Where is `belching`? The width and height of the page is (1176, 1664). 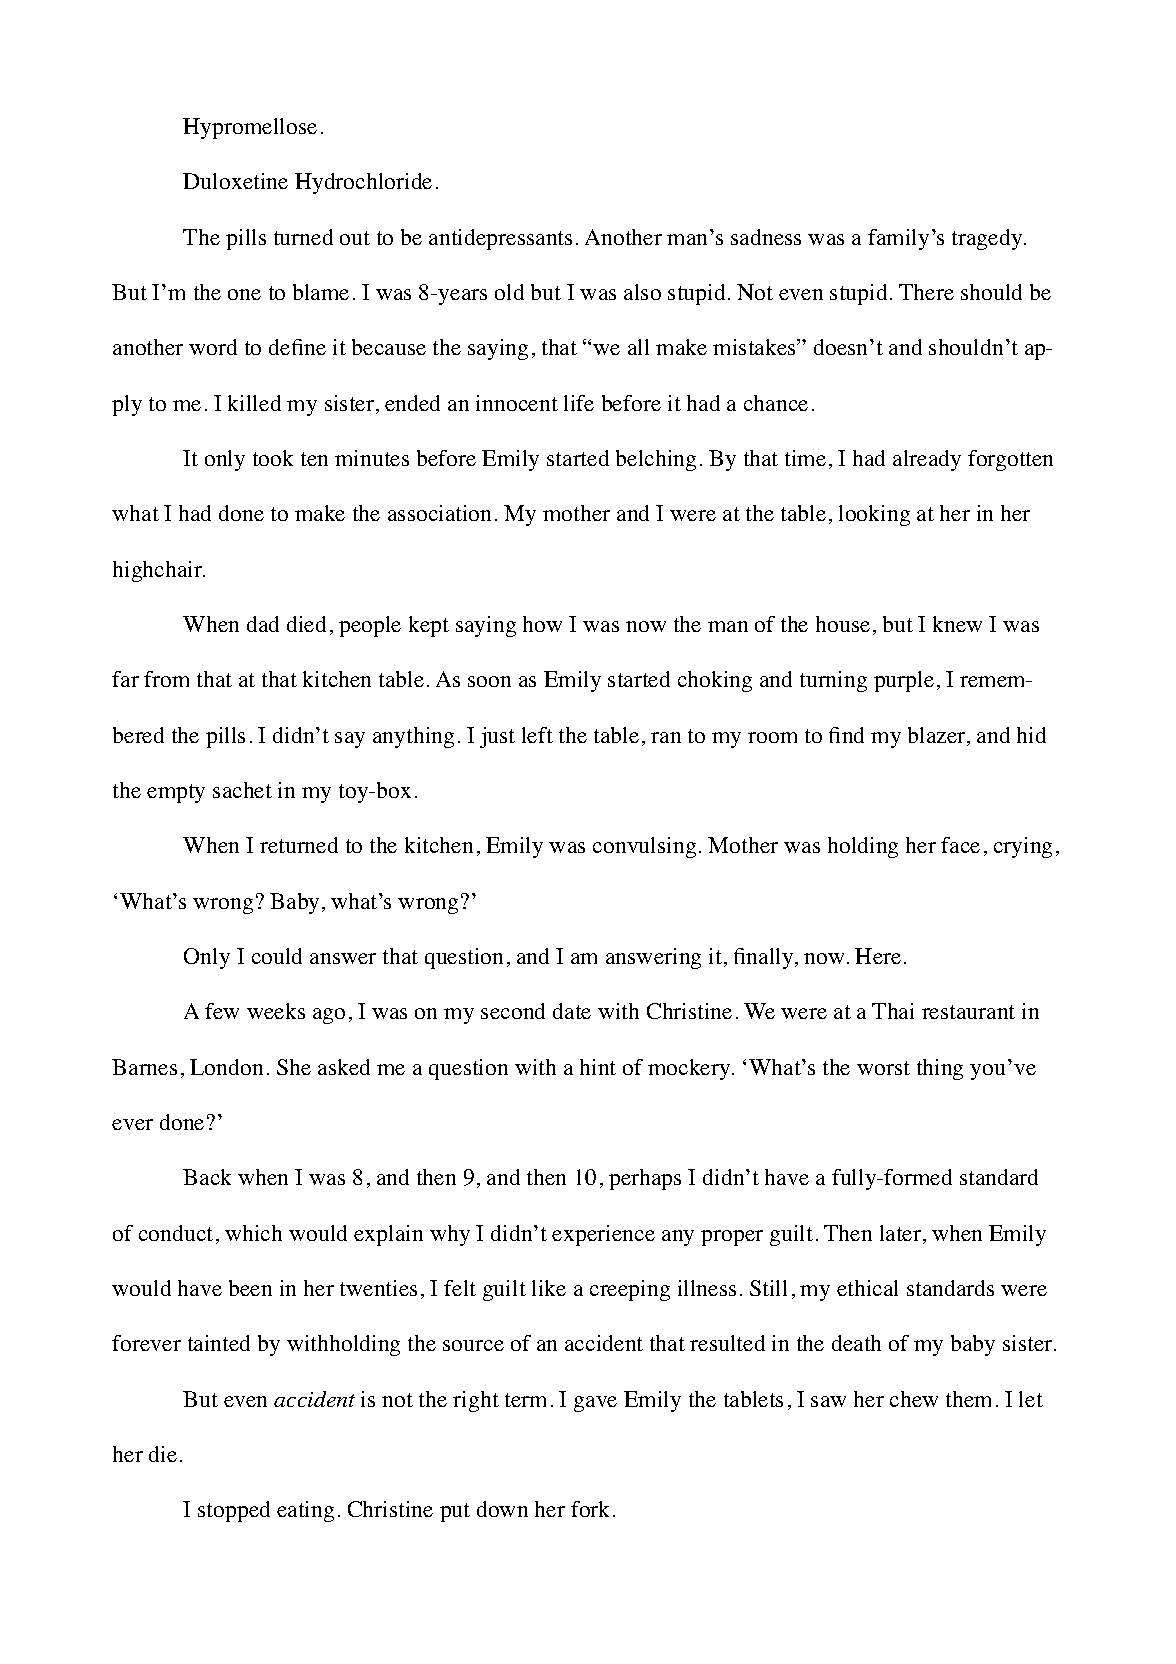
belching is located at coordinates (656, 460).
